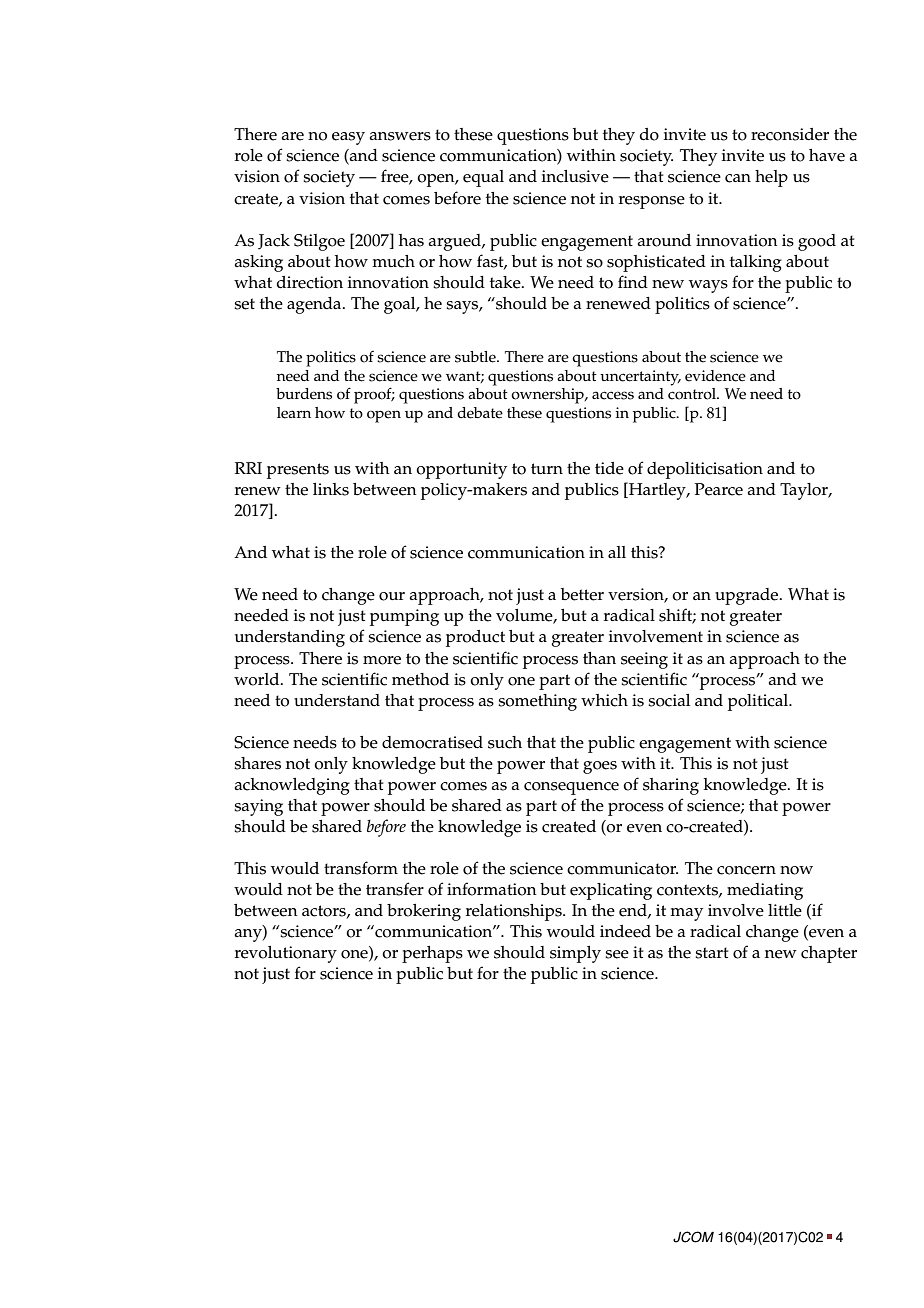 This page has width=924, height=1308. Describe the element at coordinates (348, 138) in the page. I see `easy` at that location.
